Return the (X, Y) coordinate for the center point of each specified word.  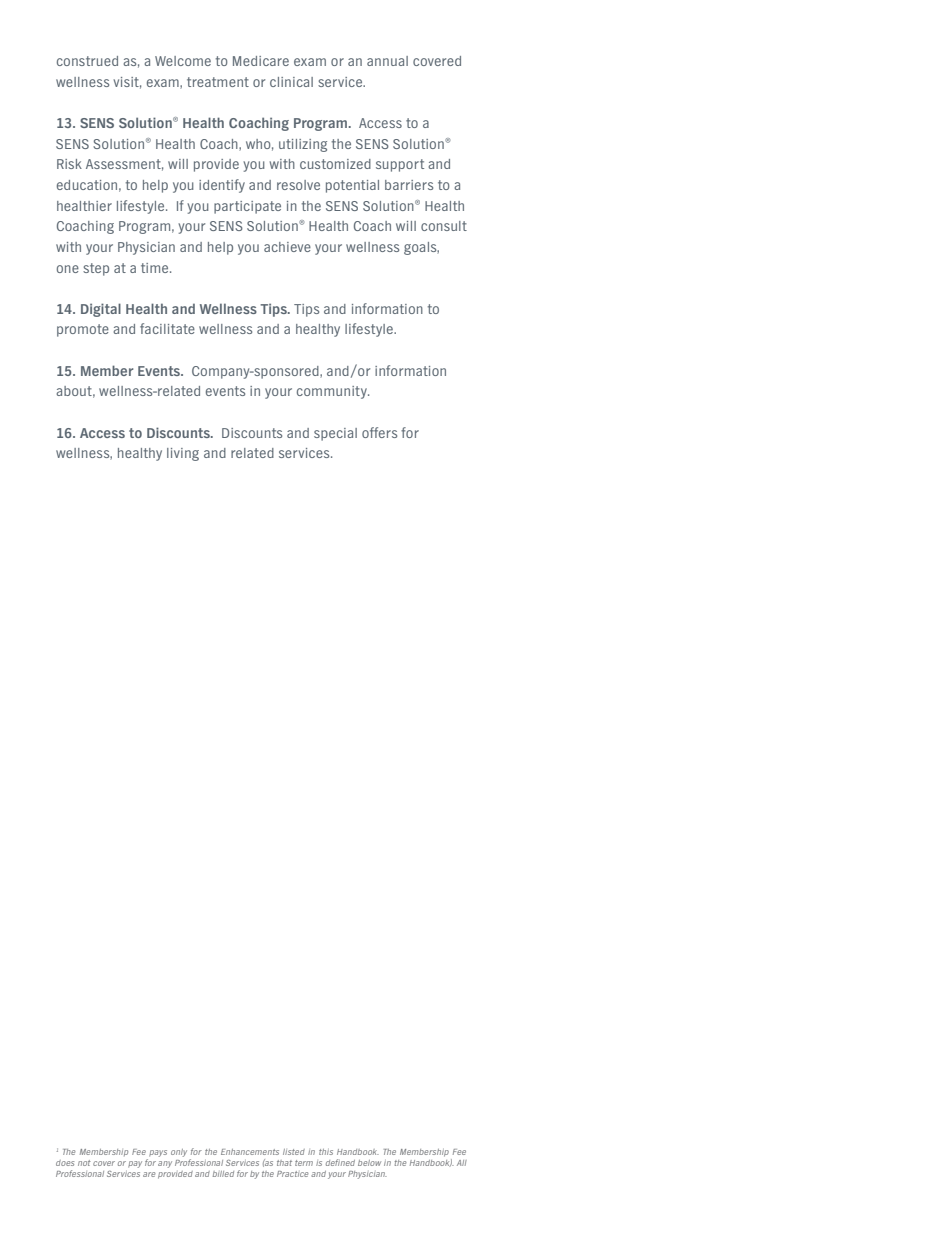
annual (387, 61)
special (335, 434)
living (183, 454)
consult (444, 226)
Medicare (261, 61)
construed (87, 61)
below (369, 1163)
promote (83, 330)
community (333, 392)
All (462, 1163)
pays (158, 1153)
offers (379, 432)
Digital (101, 310)
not (84, 1163)
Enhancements (250, 1152)
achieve (287, 247)
